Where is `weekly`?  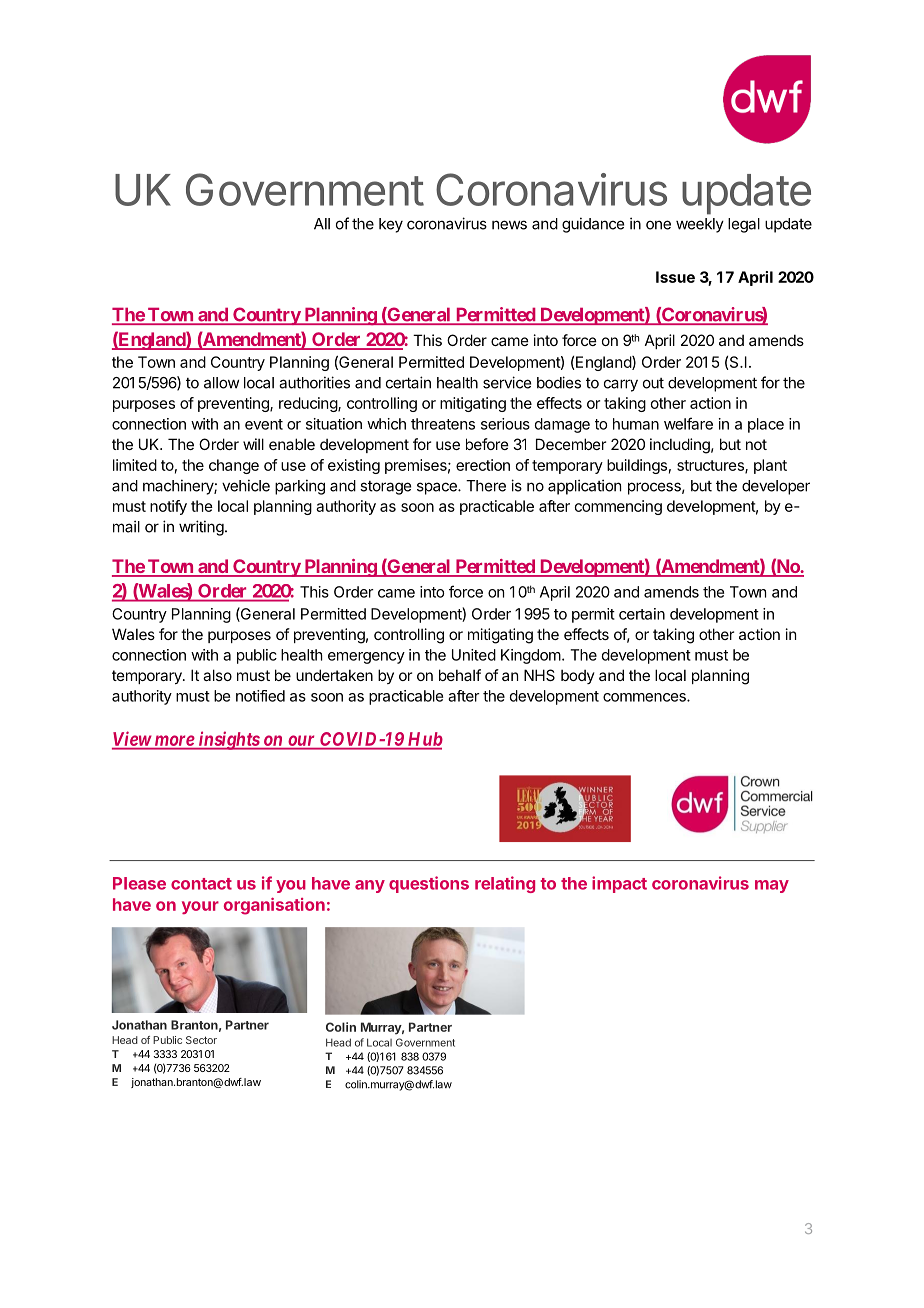 weekly is located at coordinates (700, 225).
